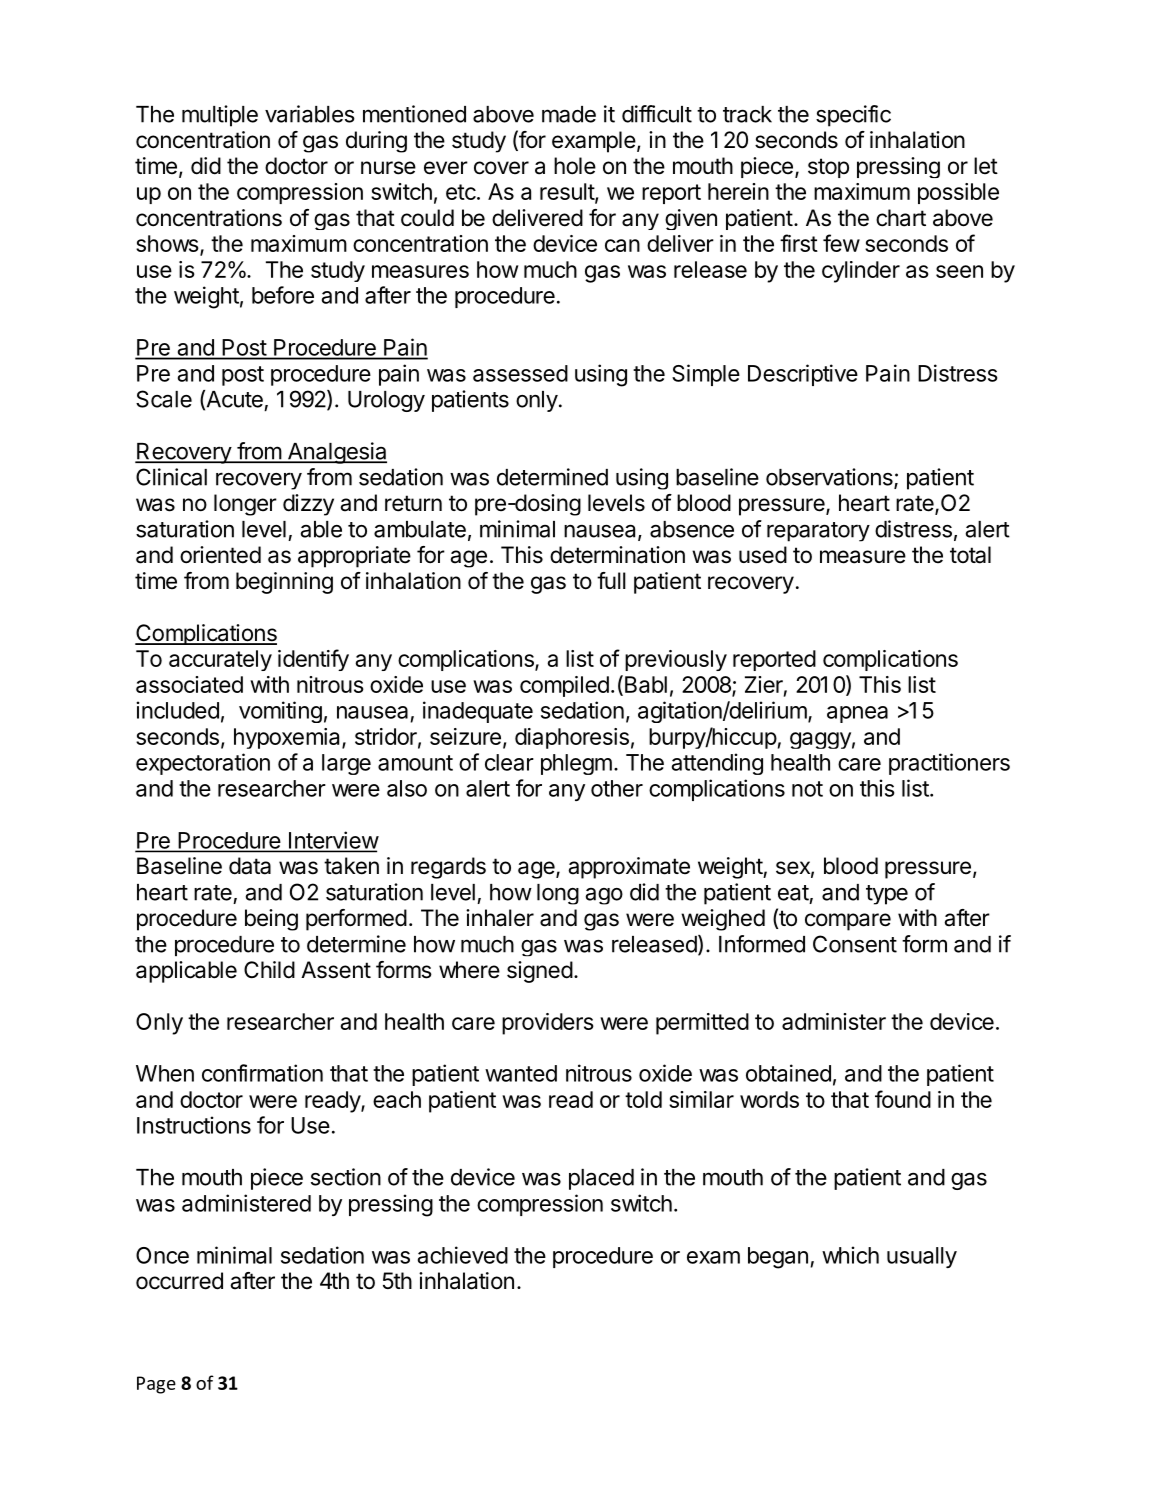  Describe the element at coordinates (830, 478) in the document. I see `observations` at that location.
